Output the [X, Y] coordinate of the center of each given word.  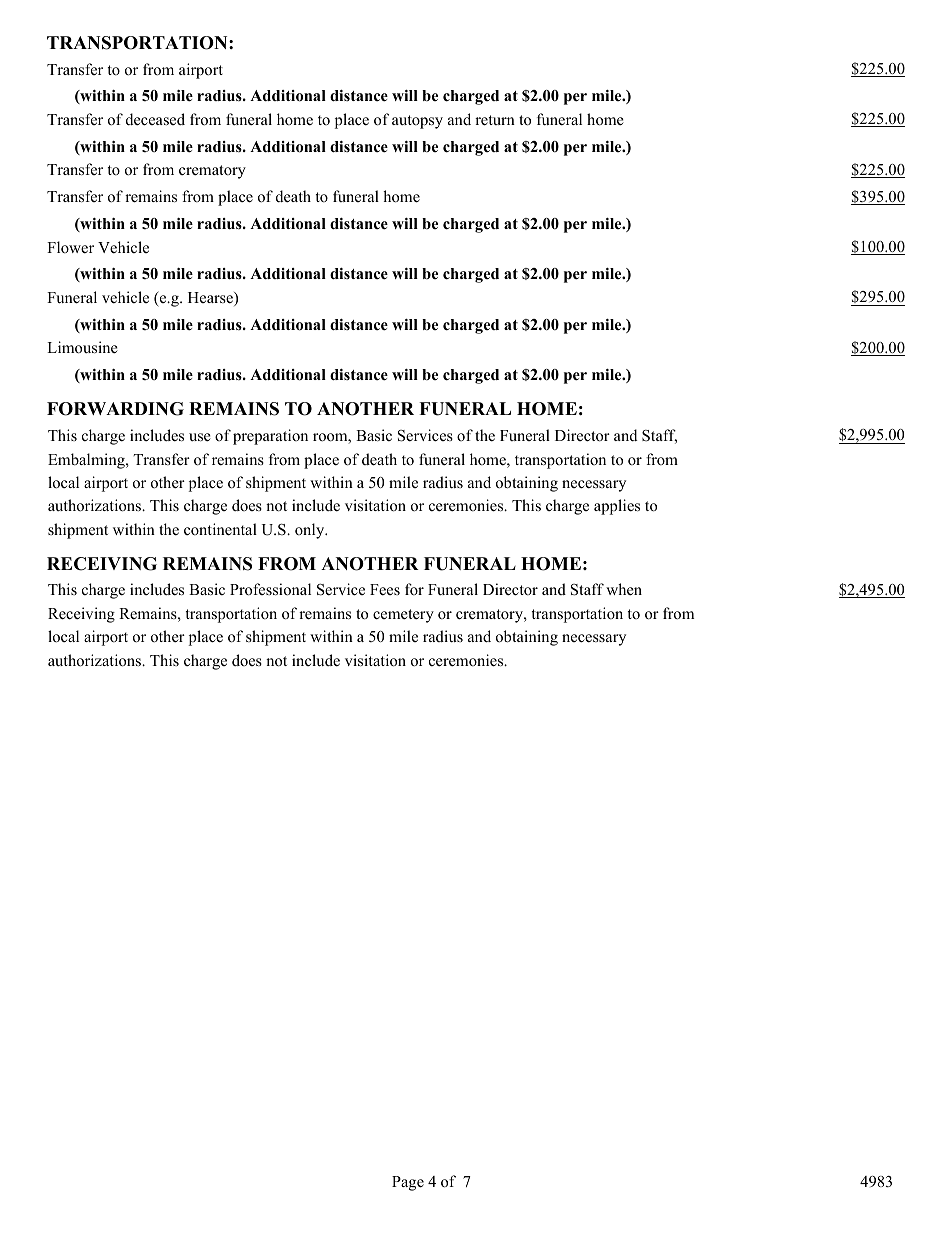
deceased [155, 119]
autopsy [417, 122]
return [495, 120]
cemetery [403, 616]
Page [408, 1183]
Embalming [87, 461]
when [624, 589]
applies [617, 507]
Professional [270, 589]
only [311, 531]
